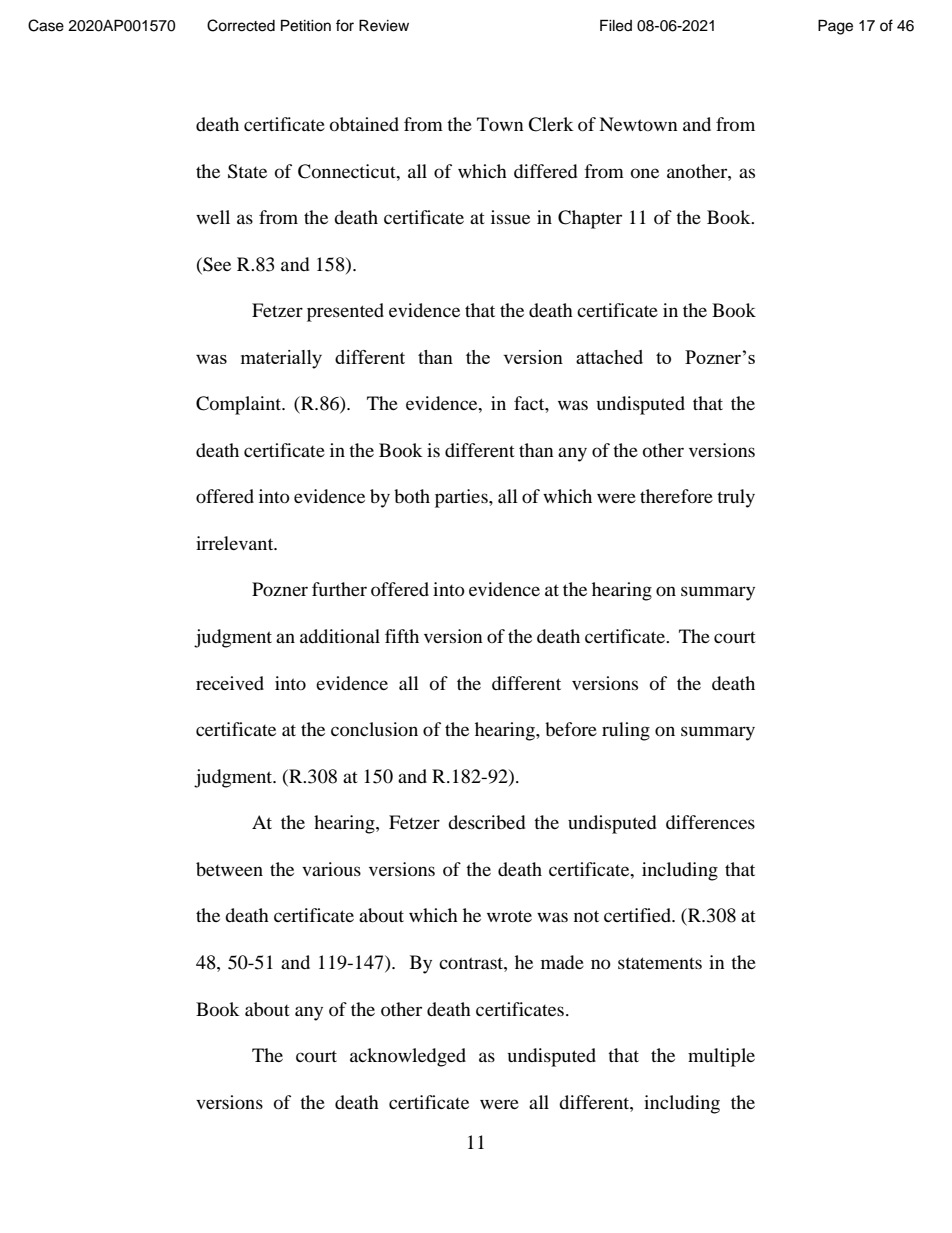 The image size is (952, 1233). Describe the element at coordinates (384, 25) in the screenshot. I see `Review` at that location.
